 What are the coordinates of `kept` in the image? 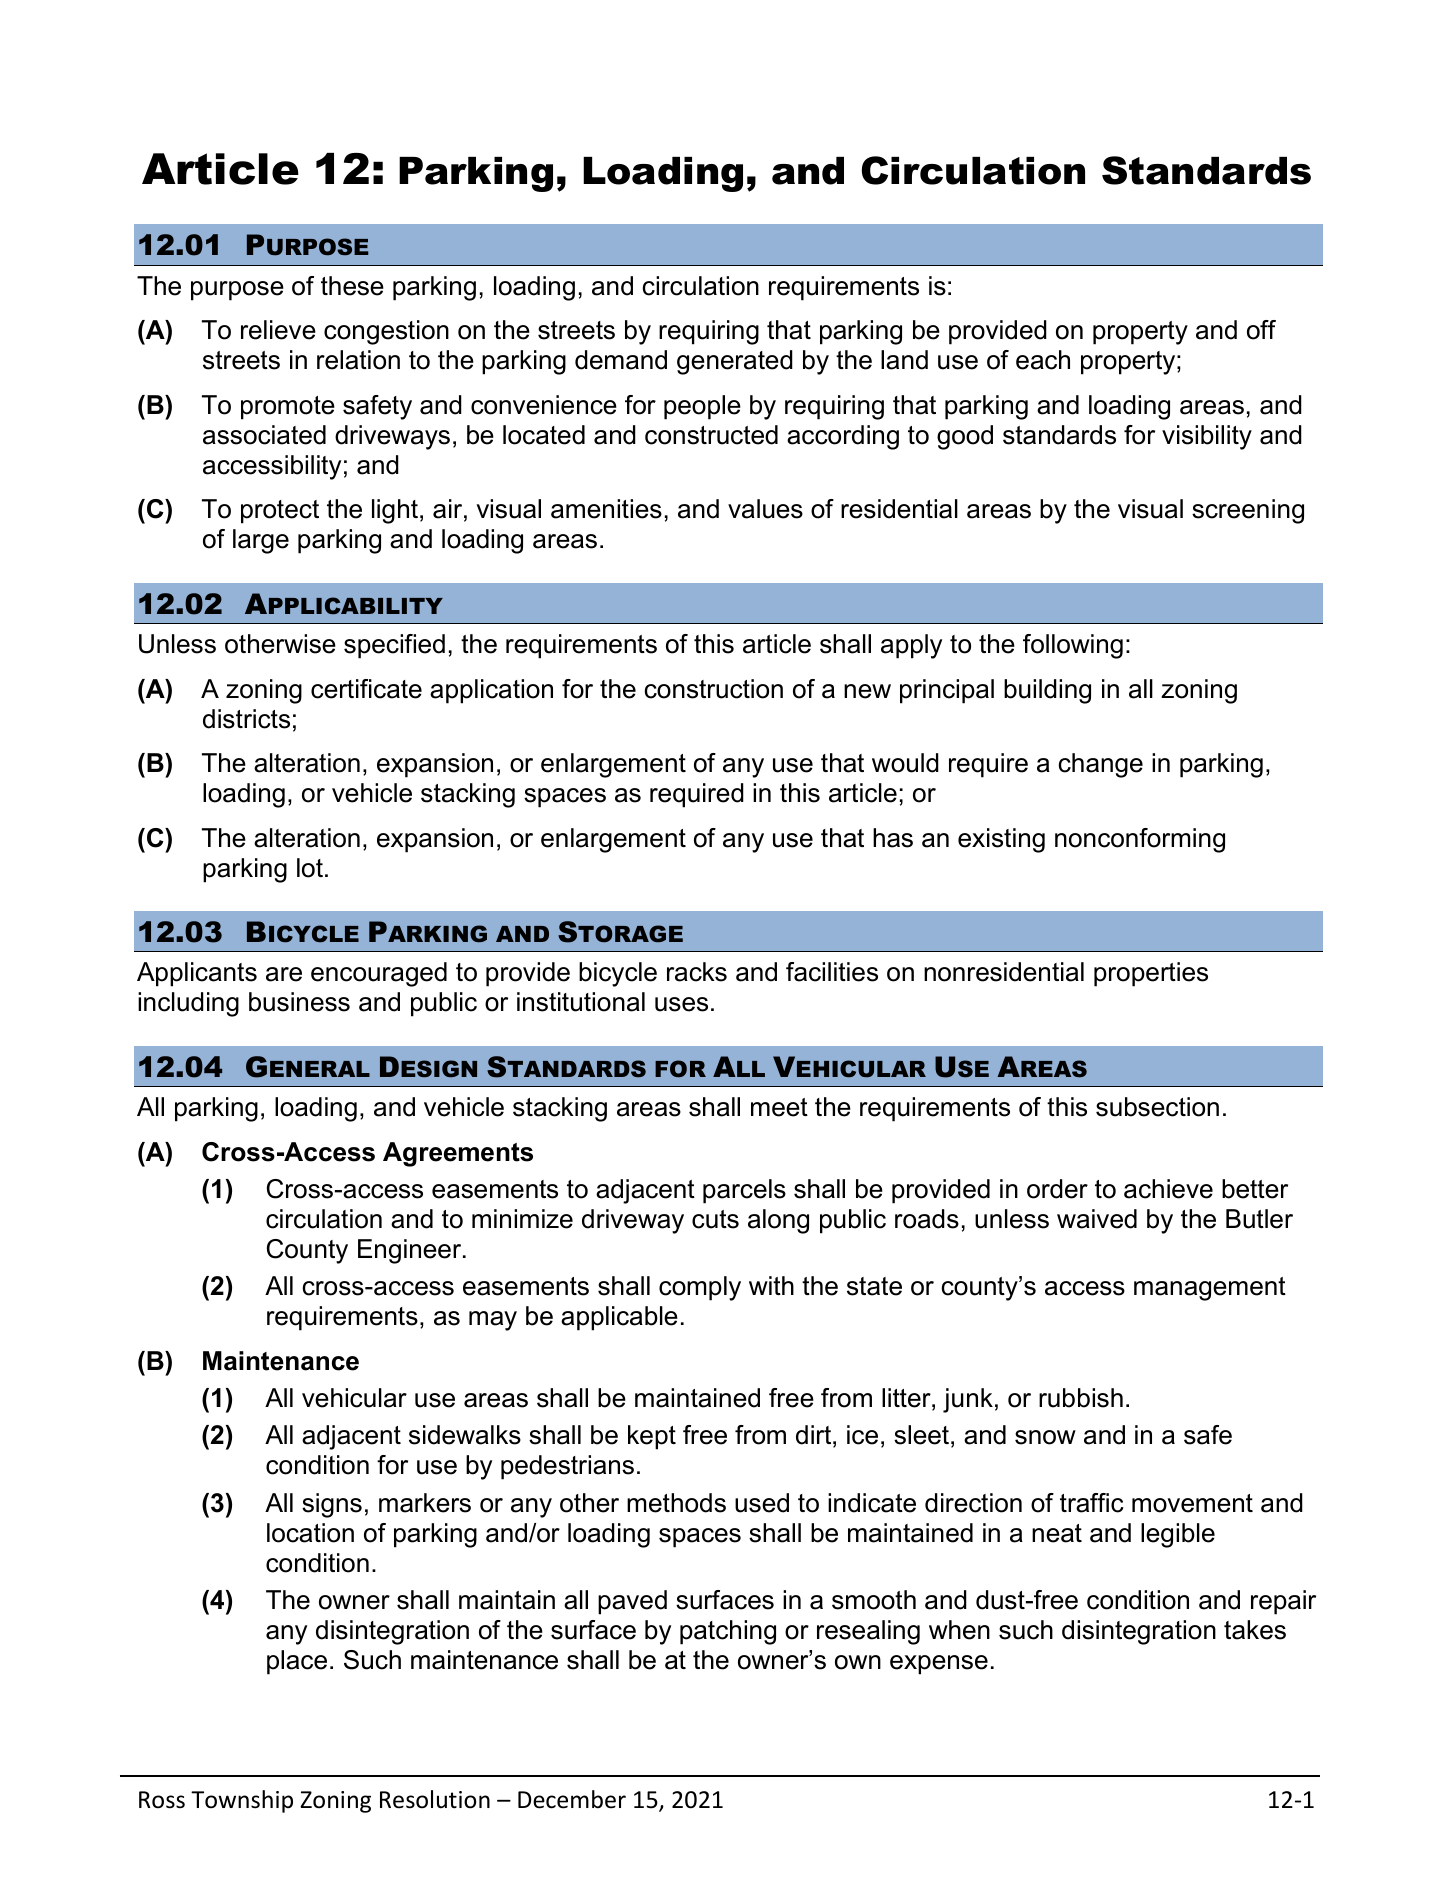 It's located at (652, 1437).
